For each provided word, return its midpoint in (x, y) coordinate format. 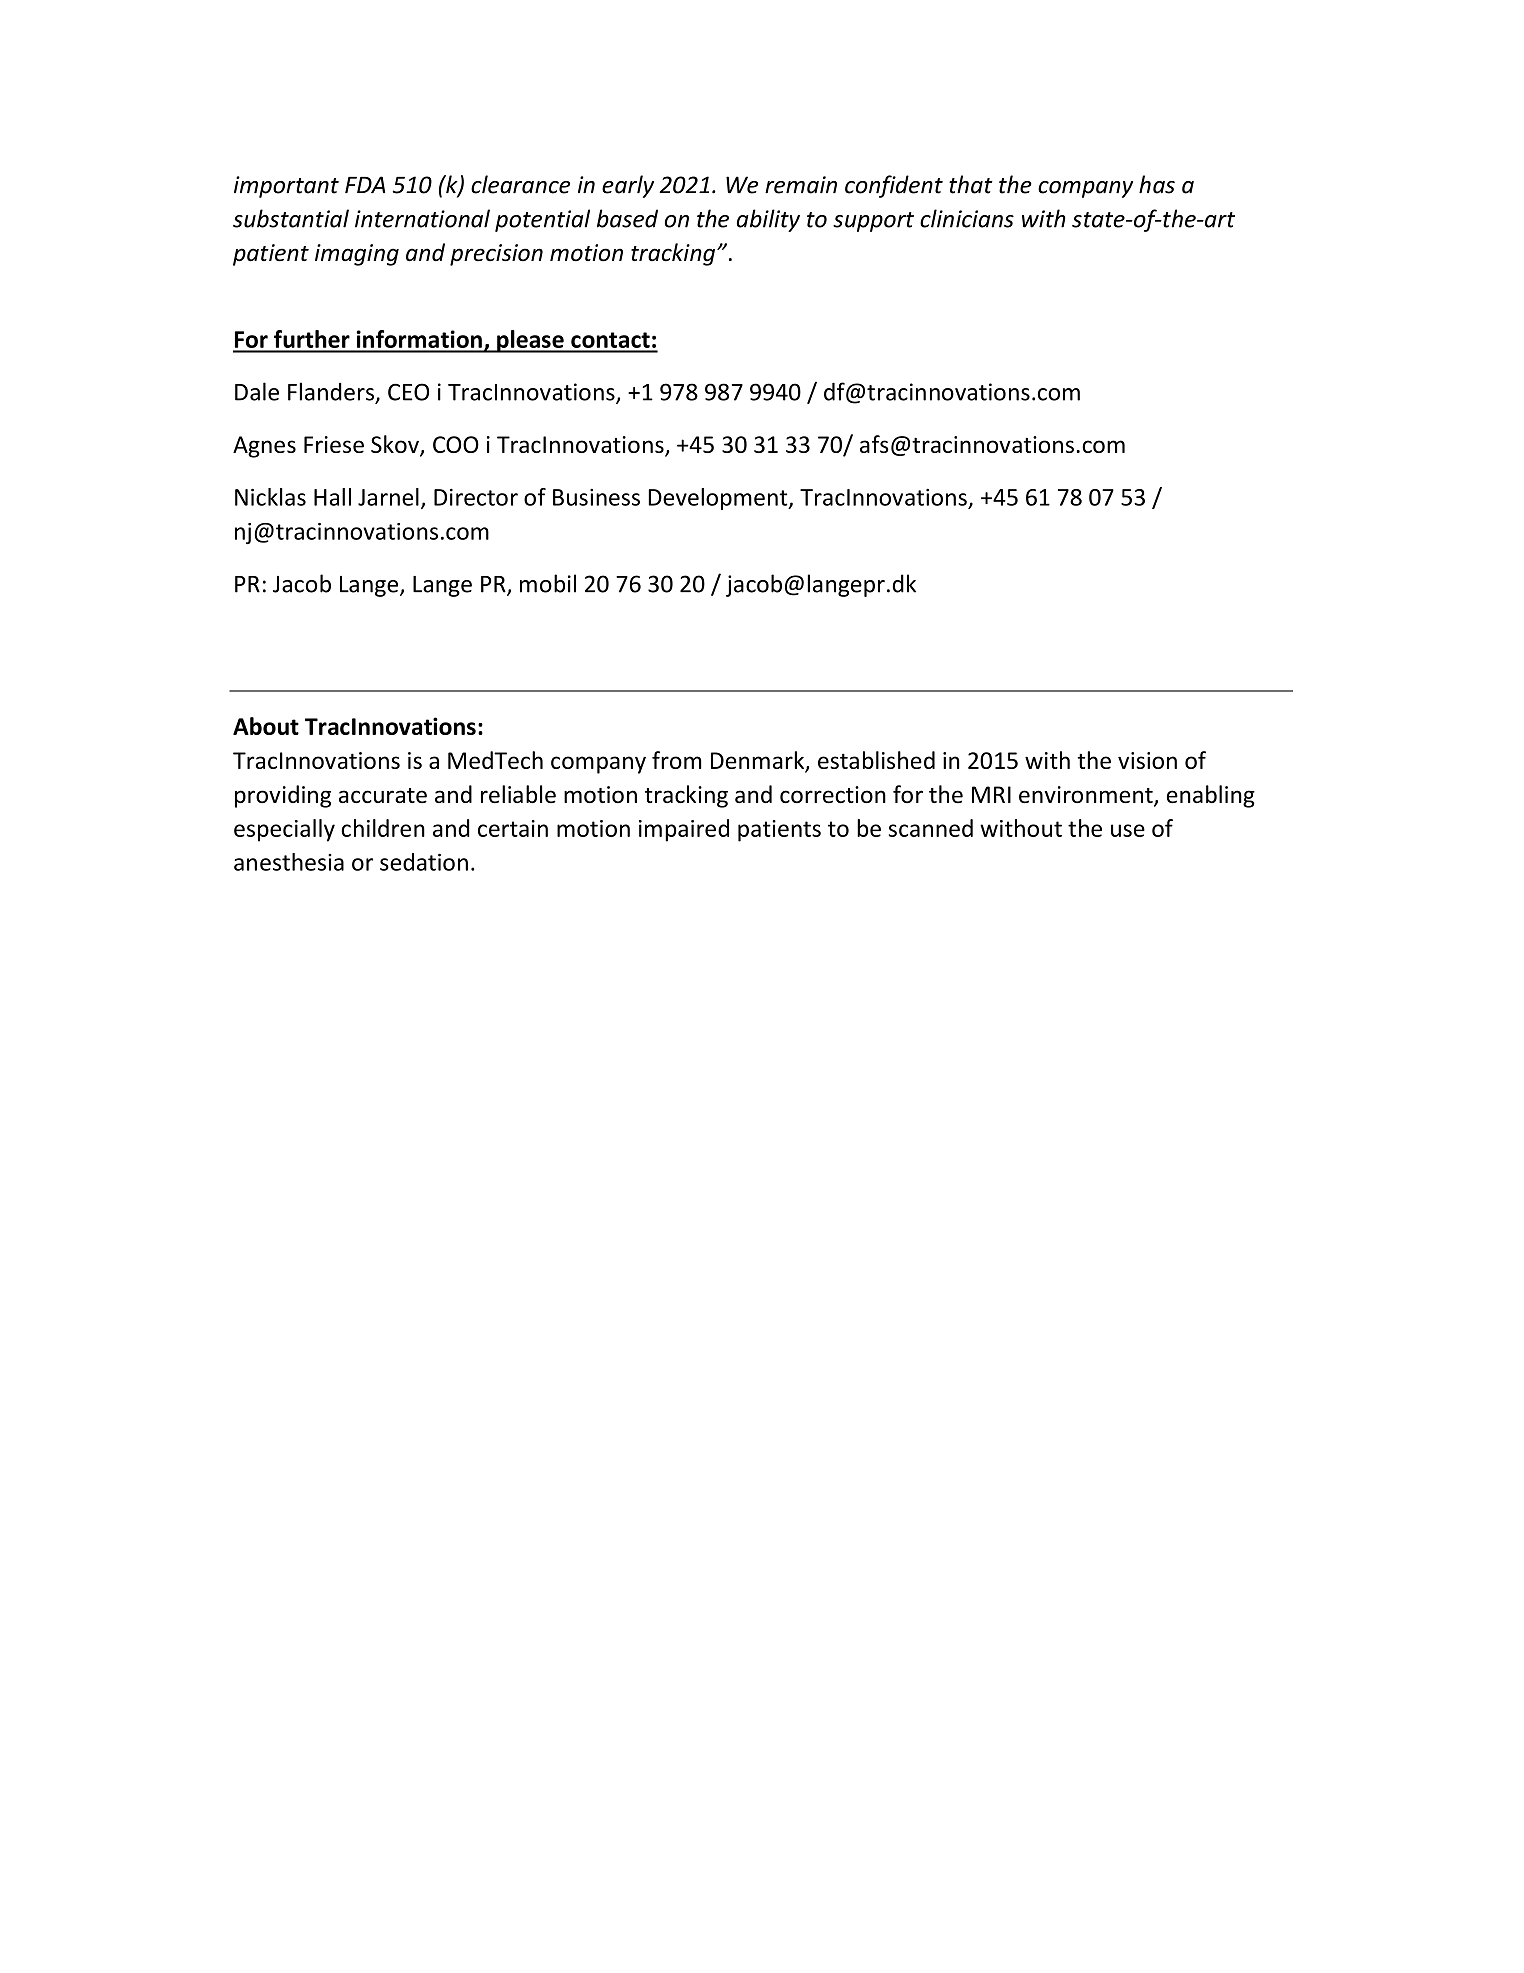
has (1157, 184)
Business (596, 497)
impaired (684, 830)
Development (719, 499)
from (677, 760)
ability (768, 220)
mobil (548, 583)
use (1128, 830)
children (383, 828)
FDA (365, 184)
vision (1147, 760)
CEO (408, 392)
